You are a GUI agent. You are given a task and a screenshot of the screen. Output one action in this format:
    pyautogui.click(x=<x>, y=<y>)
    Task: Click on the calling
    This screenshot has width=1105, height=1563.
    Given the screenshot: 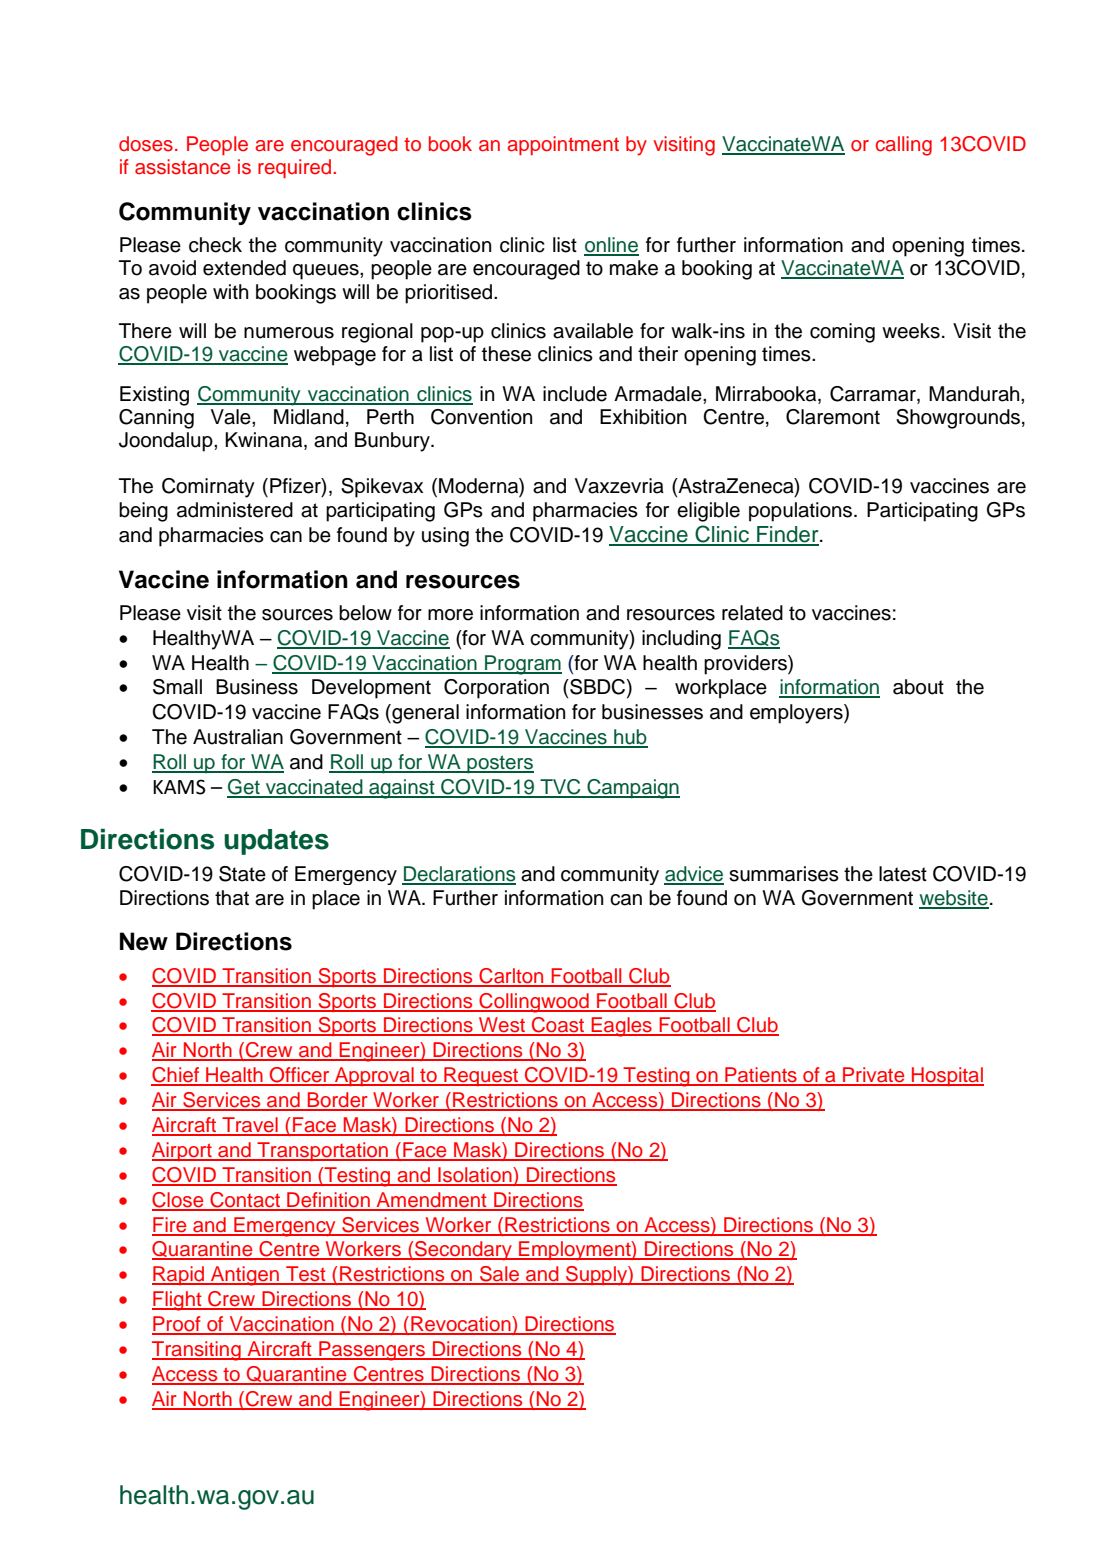 What is the action you would take?
    pyautogui.click(x=904, y=146)
